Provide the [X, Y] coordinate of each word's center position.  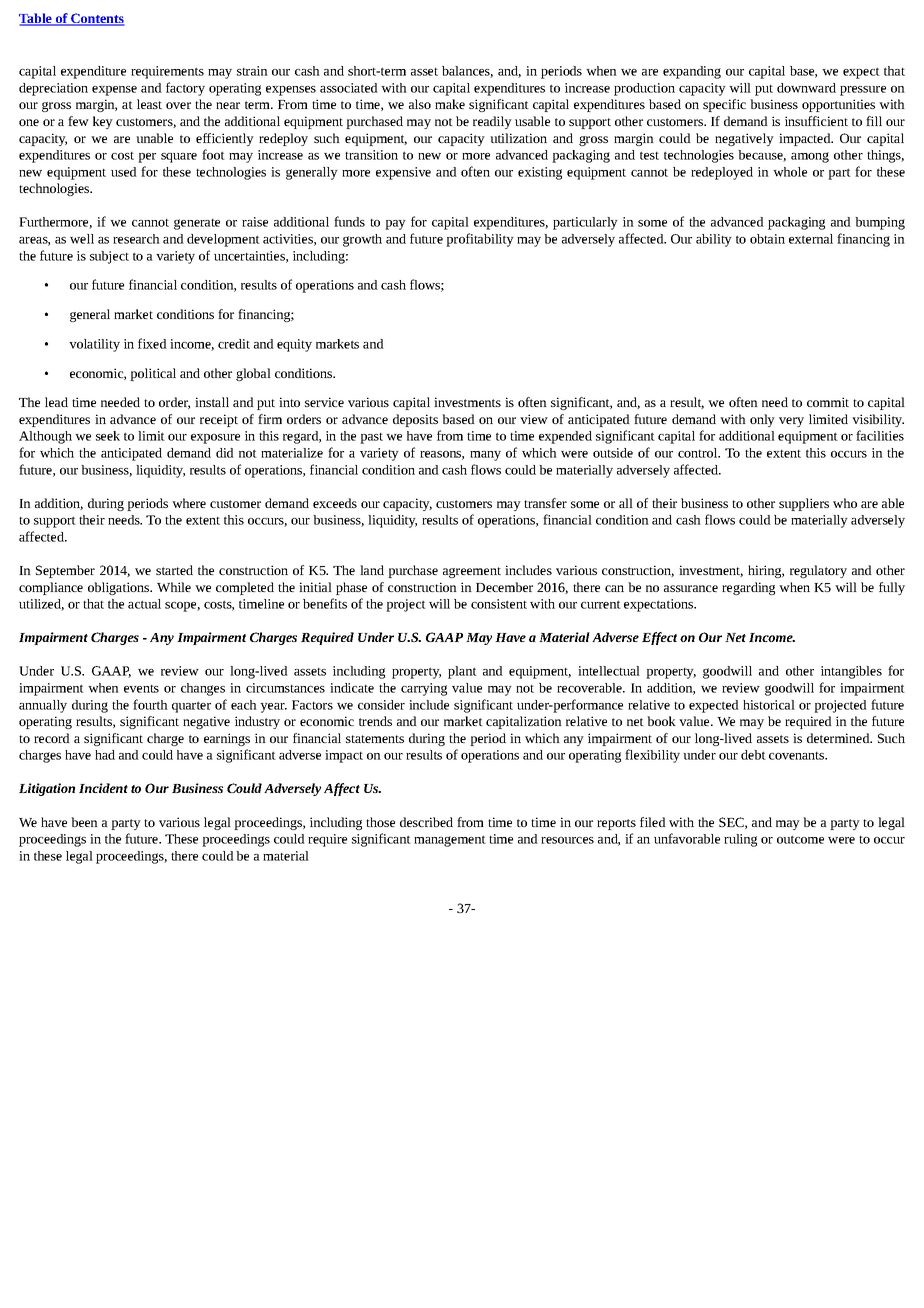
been [84, 822]
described [426, 822]
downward [806, 88]
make [450, 104]
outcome [800, 839]
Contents [97, 19]
